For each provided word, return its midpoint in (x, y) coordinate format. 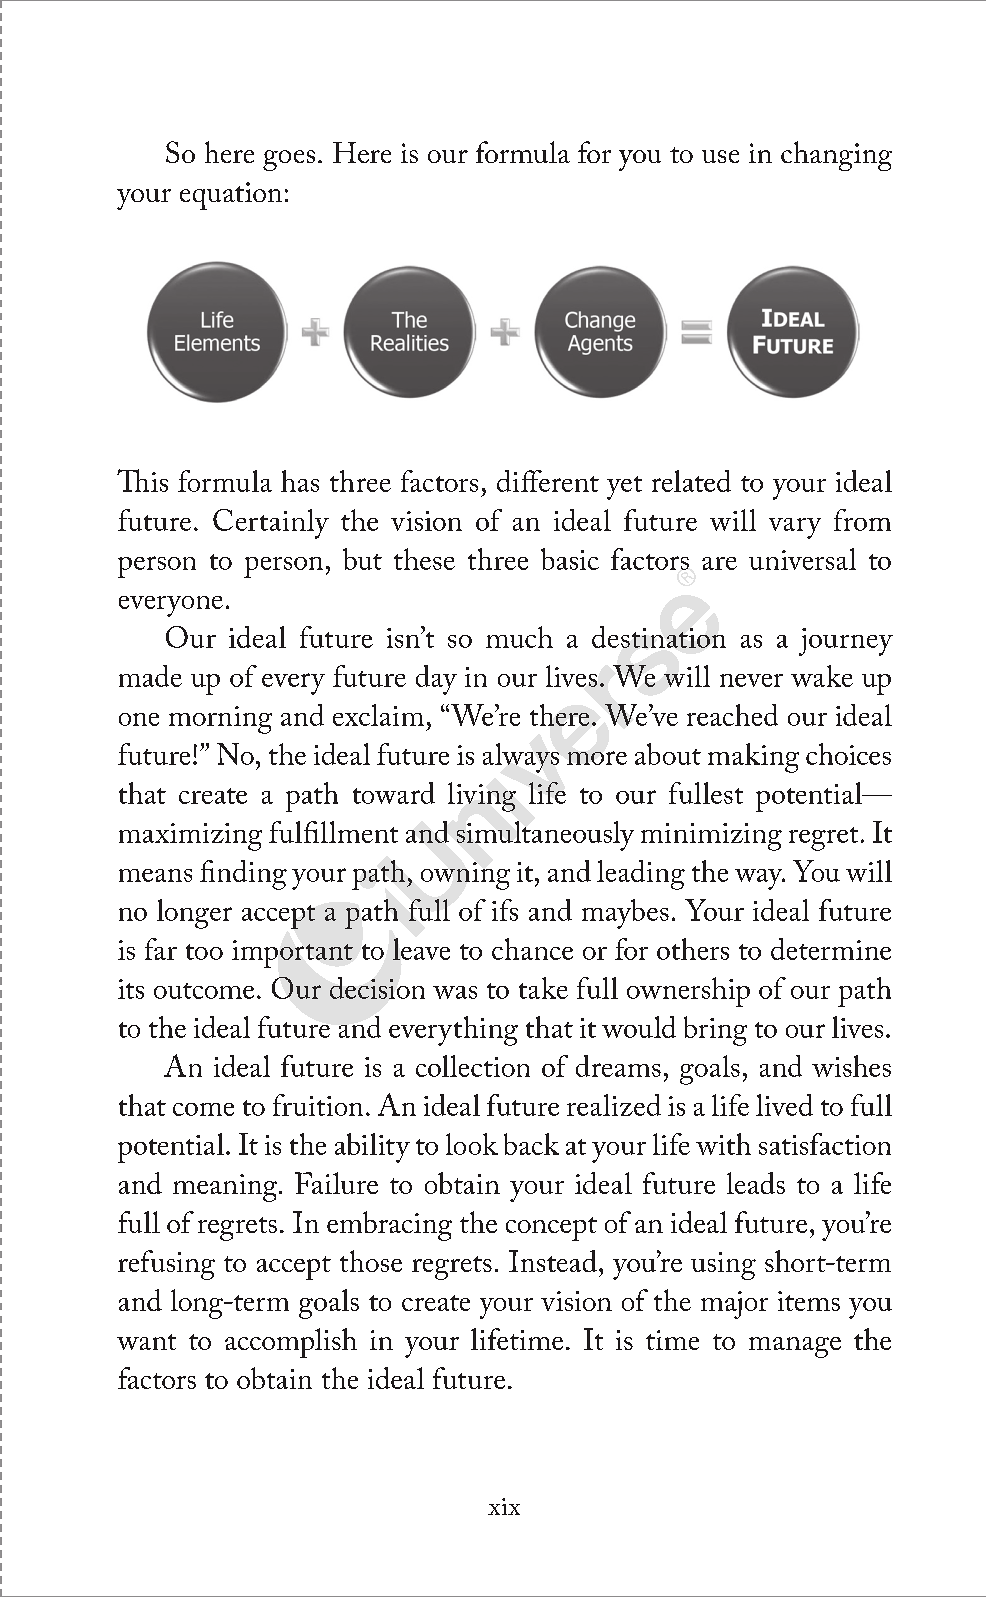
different (548, 481)
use (720, 156)
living (482, 797)
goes (289, 160)
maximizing (190, 837)
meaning (226, 1188)
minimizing (711, 837)
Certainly (271, 524)
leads (756, 1183)
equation (231, 196)
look (472, 1144)
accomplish (291, 1343)
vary (795, 528)
